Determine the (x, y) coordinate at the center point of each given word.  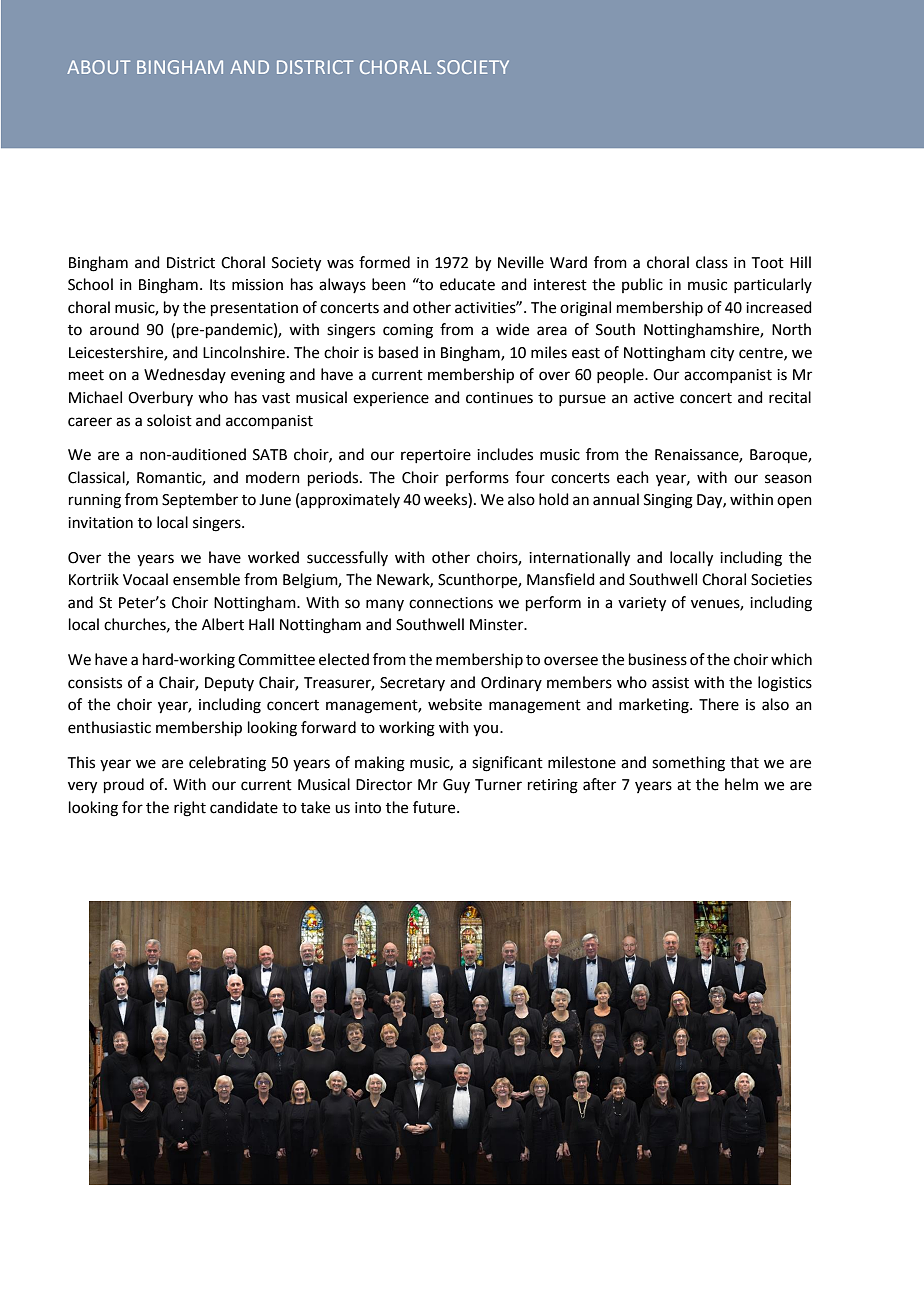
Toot (768, 263)
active (654, 398)
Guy (456, 786)
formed (384, 262)
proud (124, 785)
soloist (169, 420)
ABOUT (98, 67)
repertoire (436, 456)
